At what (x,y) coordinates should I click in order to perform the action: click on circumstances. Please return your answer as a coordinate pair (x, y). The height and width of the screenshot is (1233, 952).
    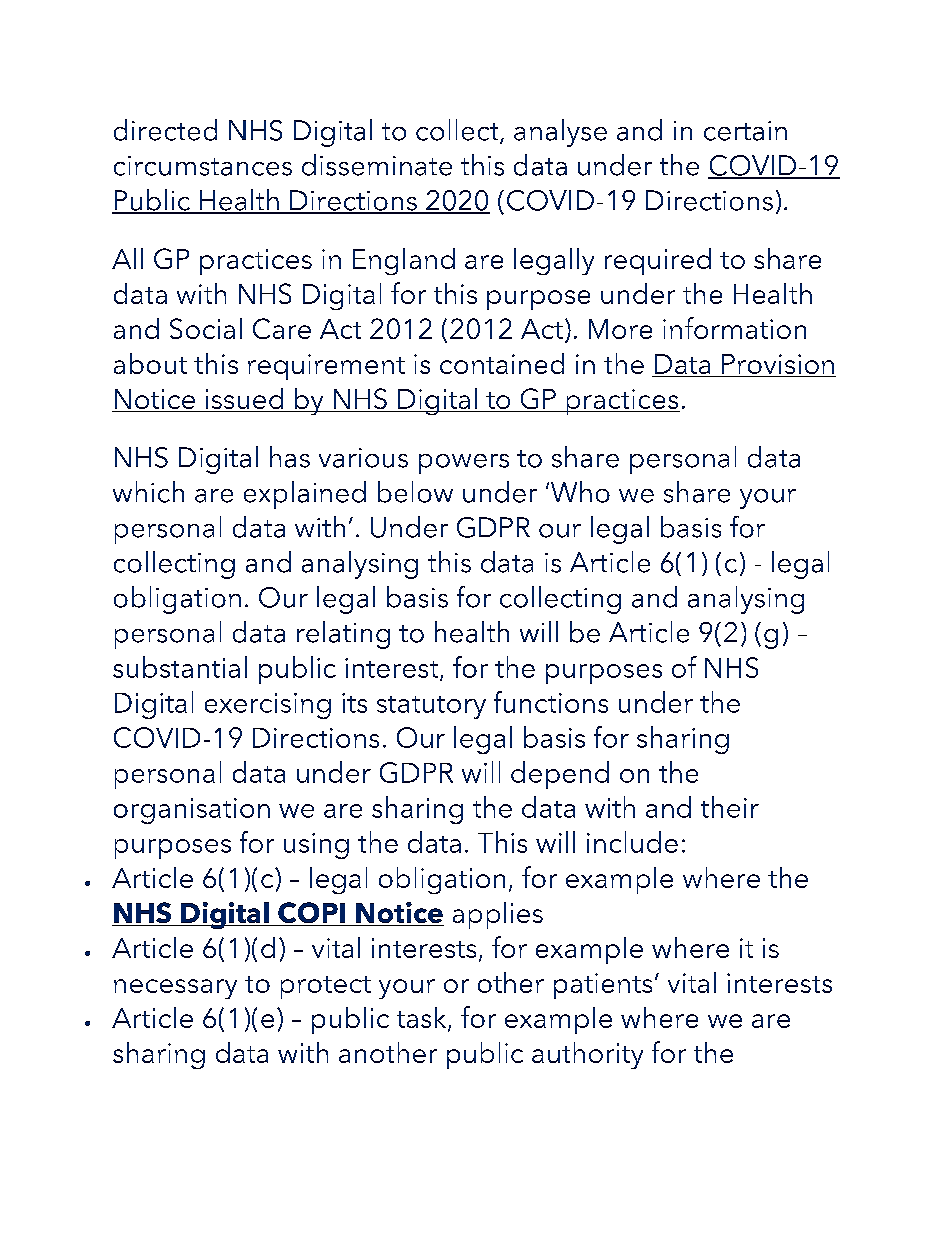
    Looking at the image, I should click on (203, 166).
